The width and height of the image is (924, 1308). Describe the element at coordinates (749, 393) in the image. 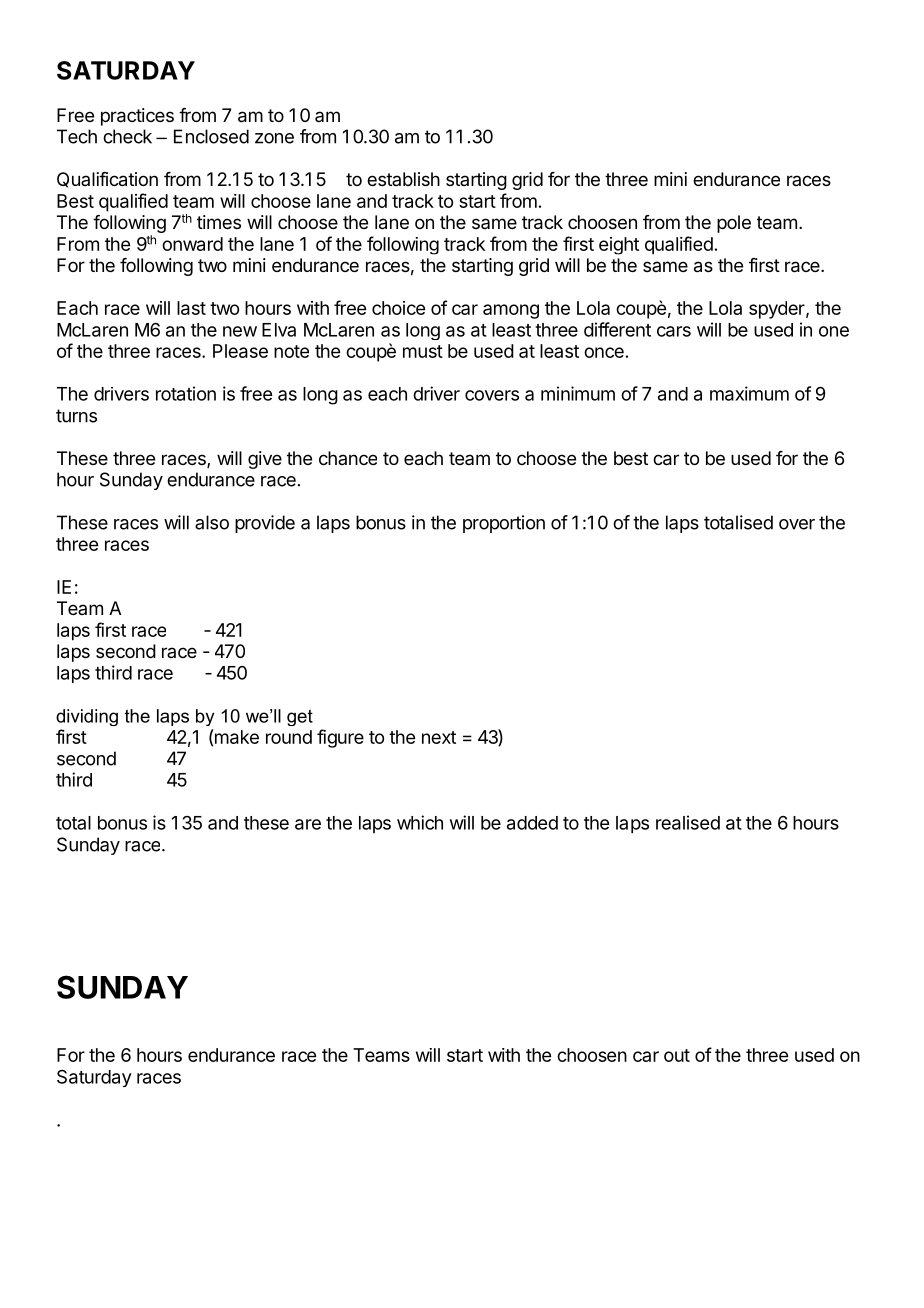

I see `maximum` at that location.
